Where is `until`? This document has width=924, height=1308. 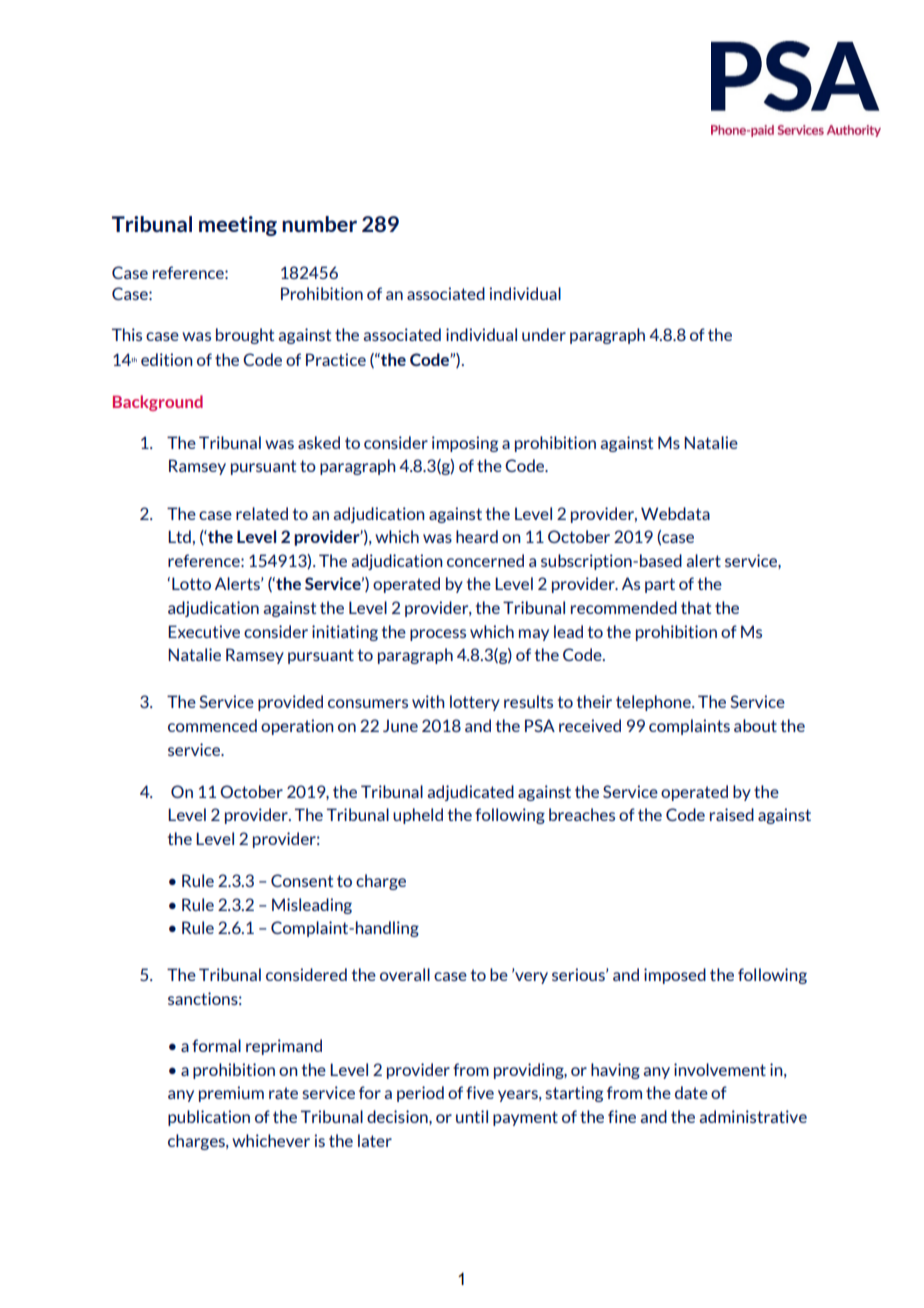
until is located at coordinates (472, 1116).
